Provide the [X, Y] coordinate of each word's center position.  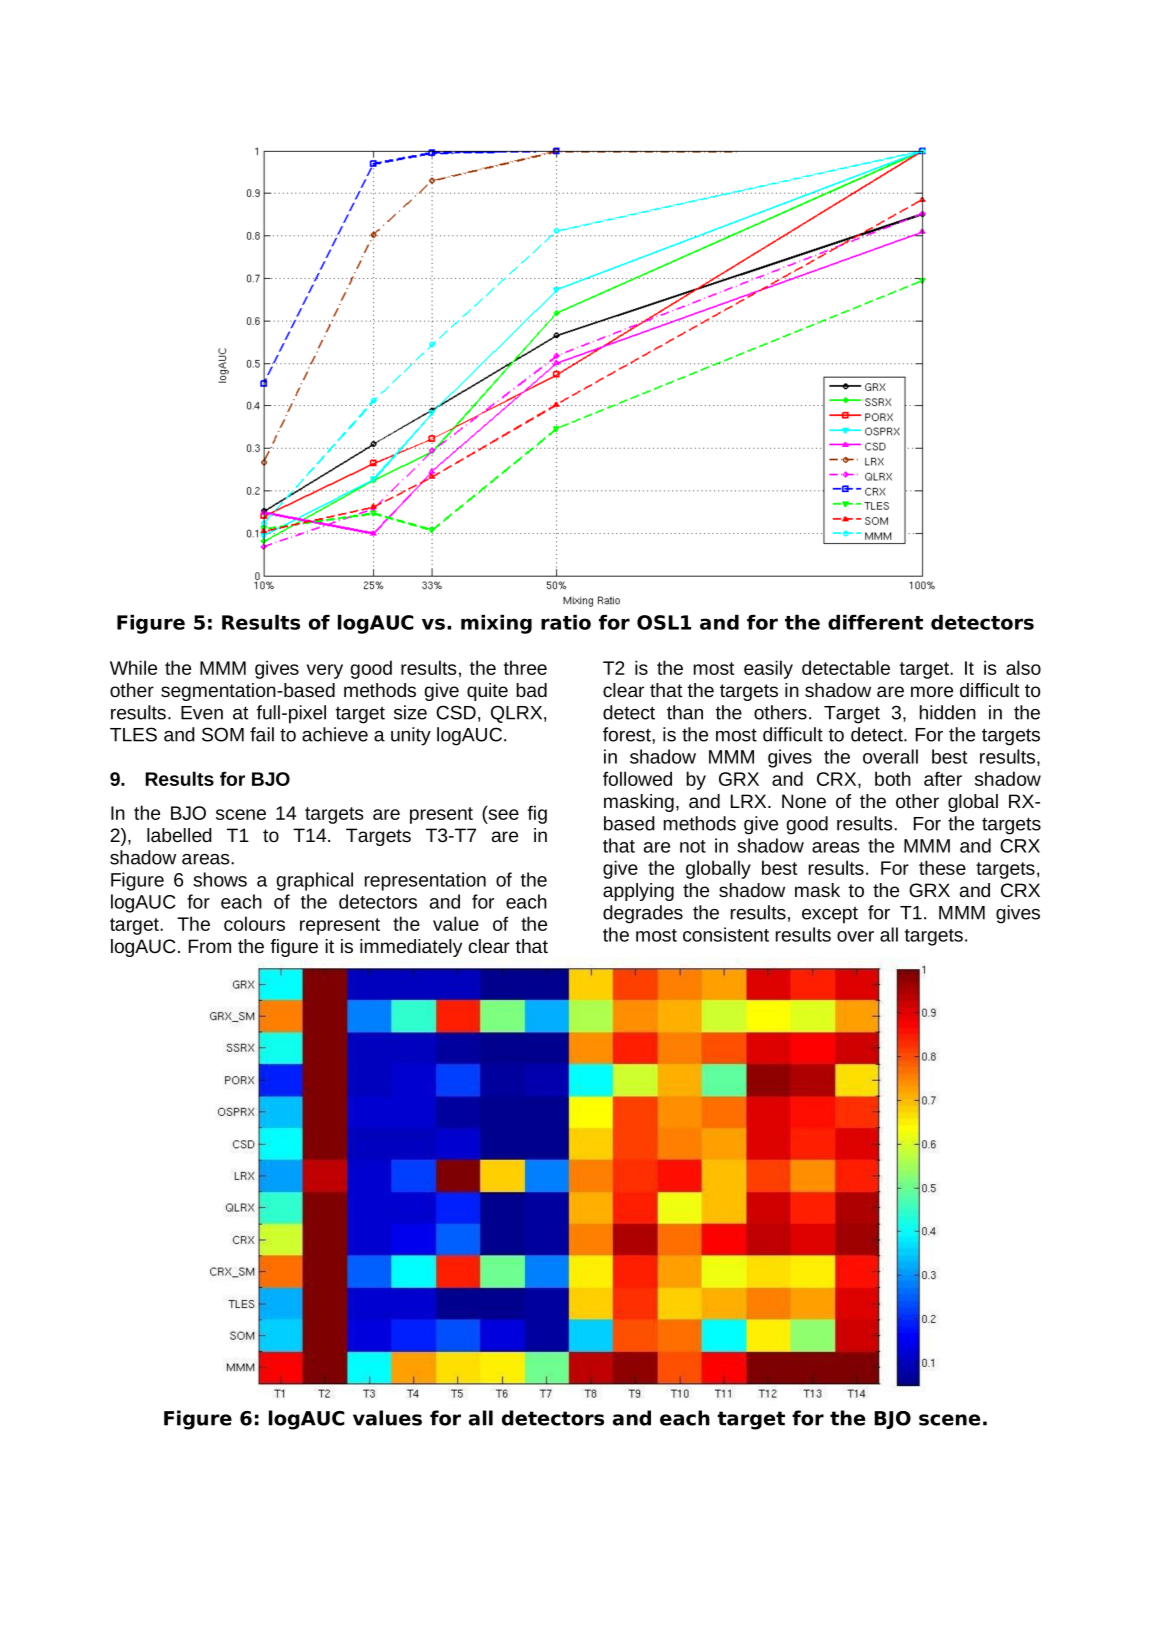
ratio [566, 622]
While [133, 667]
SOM [223, 734]
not [693, 846]
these [942, 867]
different [875, 622]
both [893, 778]
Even [202, 713]
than [685, 712]
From [210, 946]
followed [637, 778]
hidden [948, 712]
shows [220, 879]
